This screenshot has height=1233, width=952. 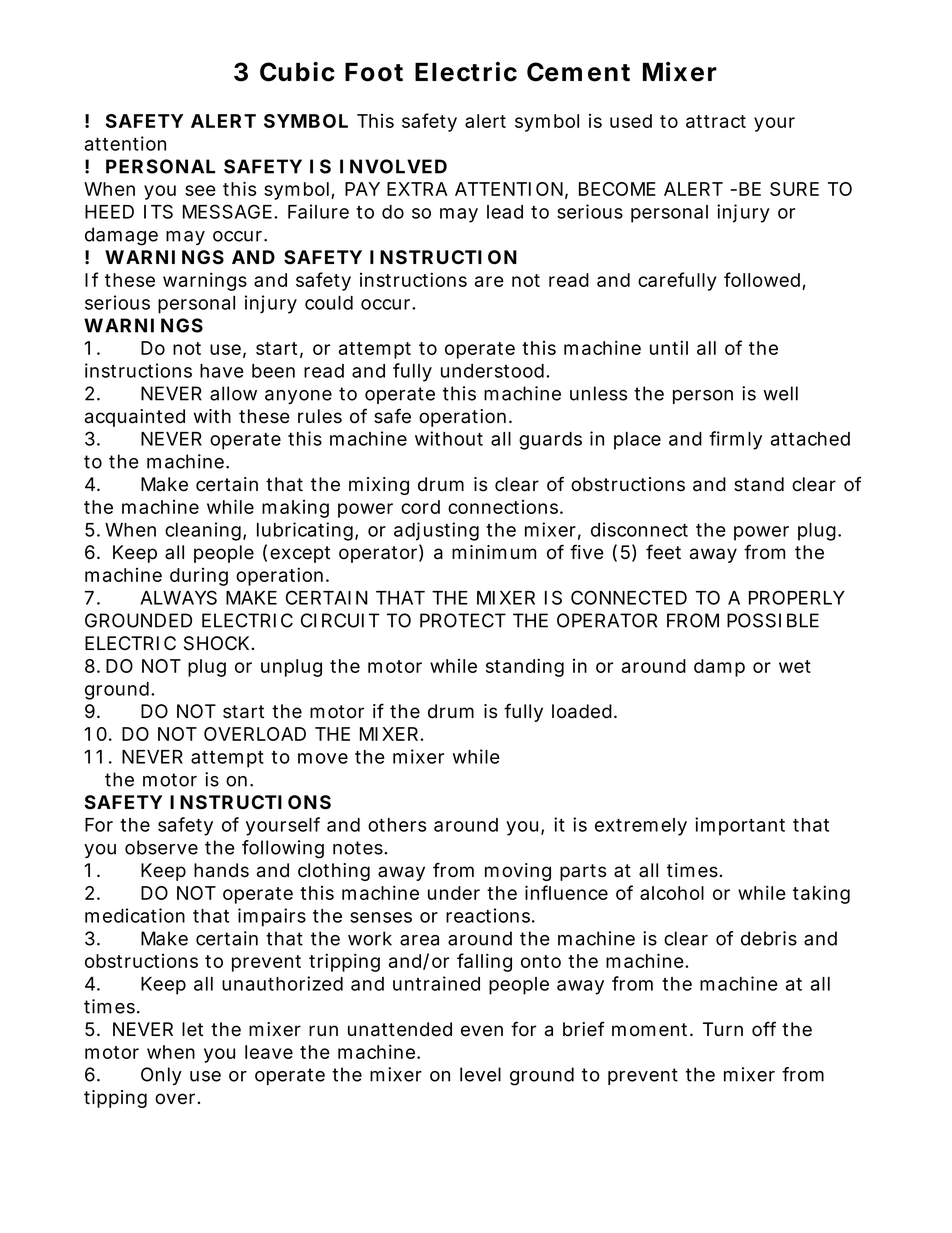 What do you see at coordinates (480, 1074) in the screenshot?
I see `level` at bounding box center [480, 1074].
